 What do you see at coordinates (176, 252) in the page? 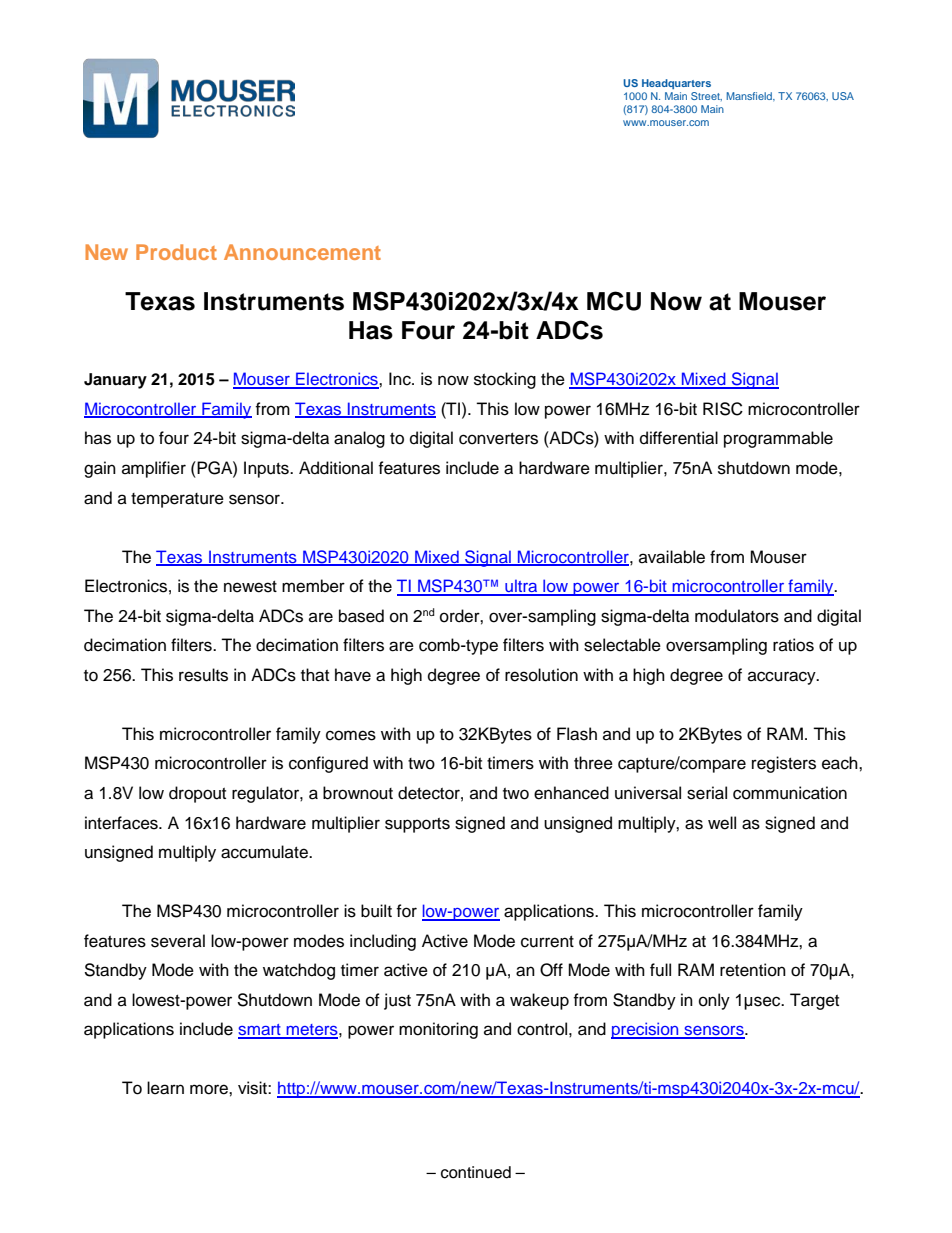
I see `Product` at bounding box center [176, 252].
